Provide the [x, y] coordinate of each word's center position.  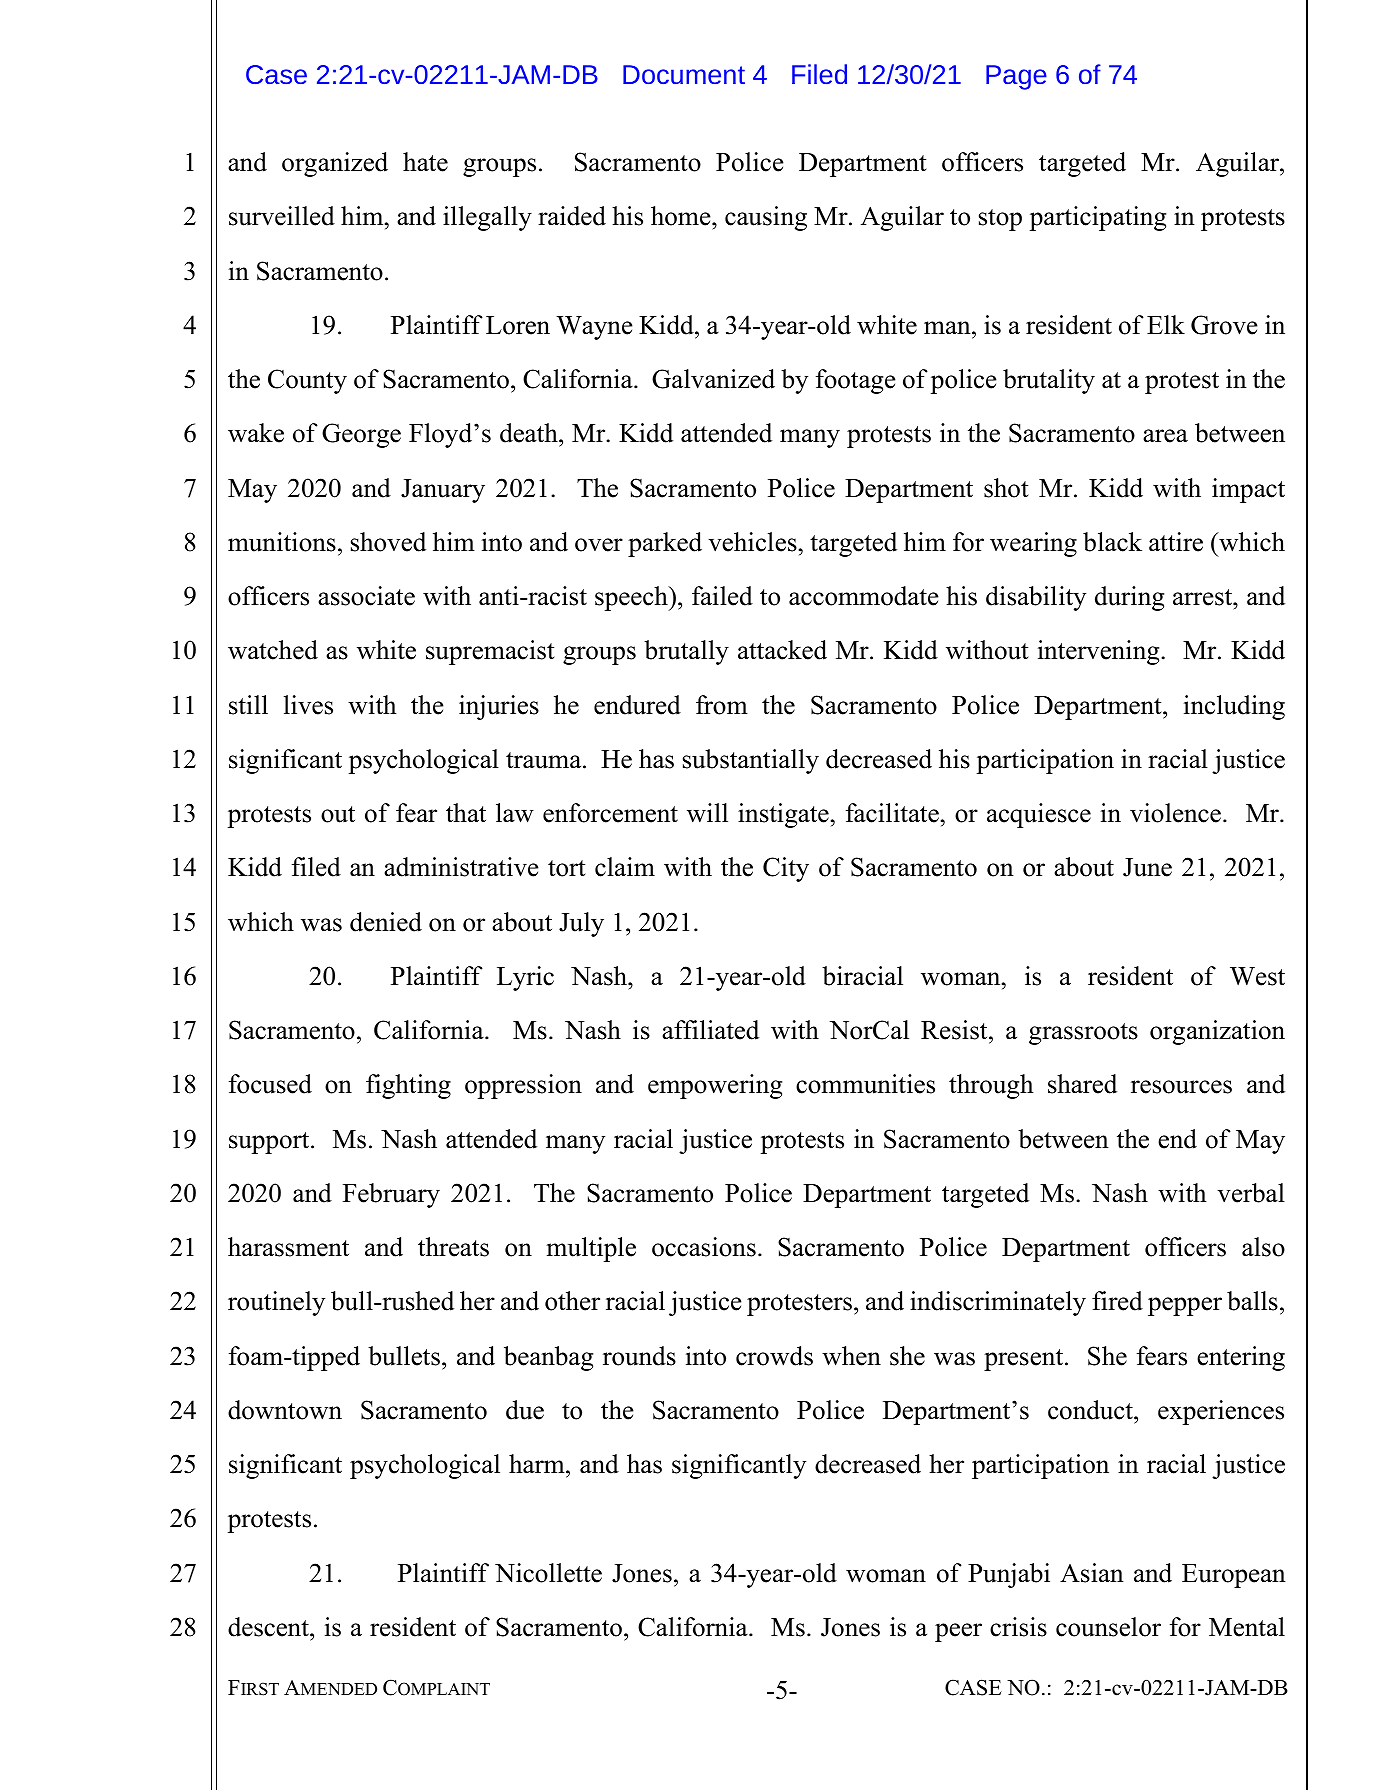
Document [684, 74]
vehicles [752, 542]
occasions [704, 1247]
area [1165, 436]
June [1147, 867]
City [786, 869]
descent [269, 1627]
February [391, 1195]
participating [1098, 218]
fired [1117, 1301]
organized [335, 164]
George [361, 435]
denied [386, 922]
